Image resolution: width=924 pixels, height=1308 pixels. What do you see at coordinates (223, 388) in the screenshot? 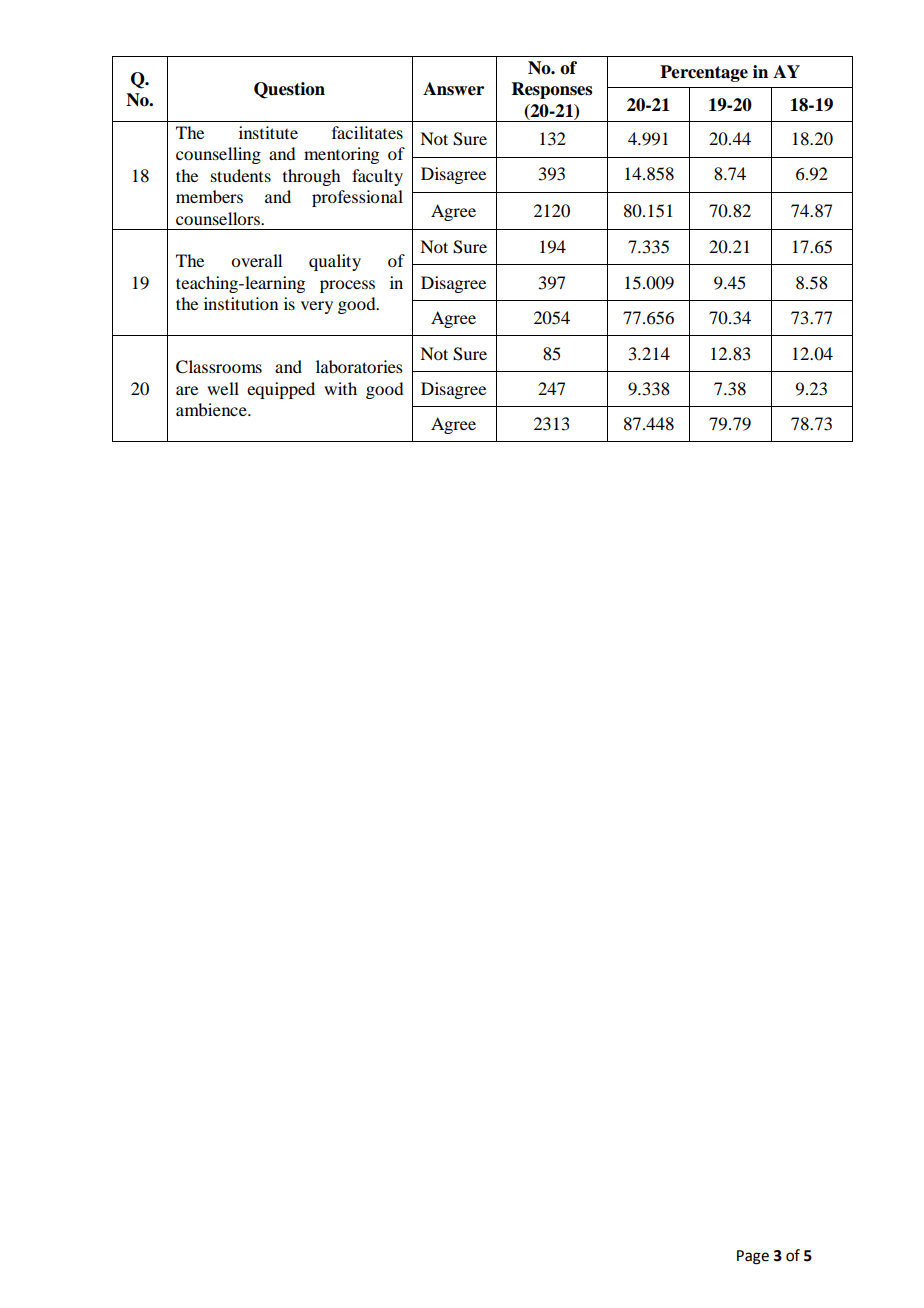
I see `well` at bounding box center [223, 388].
